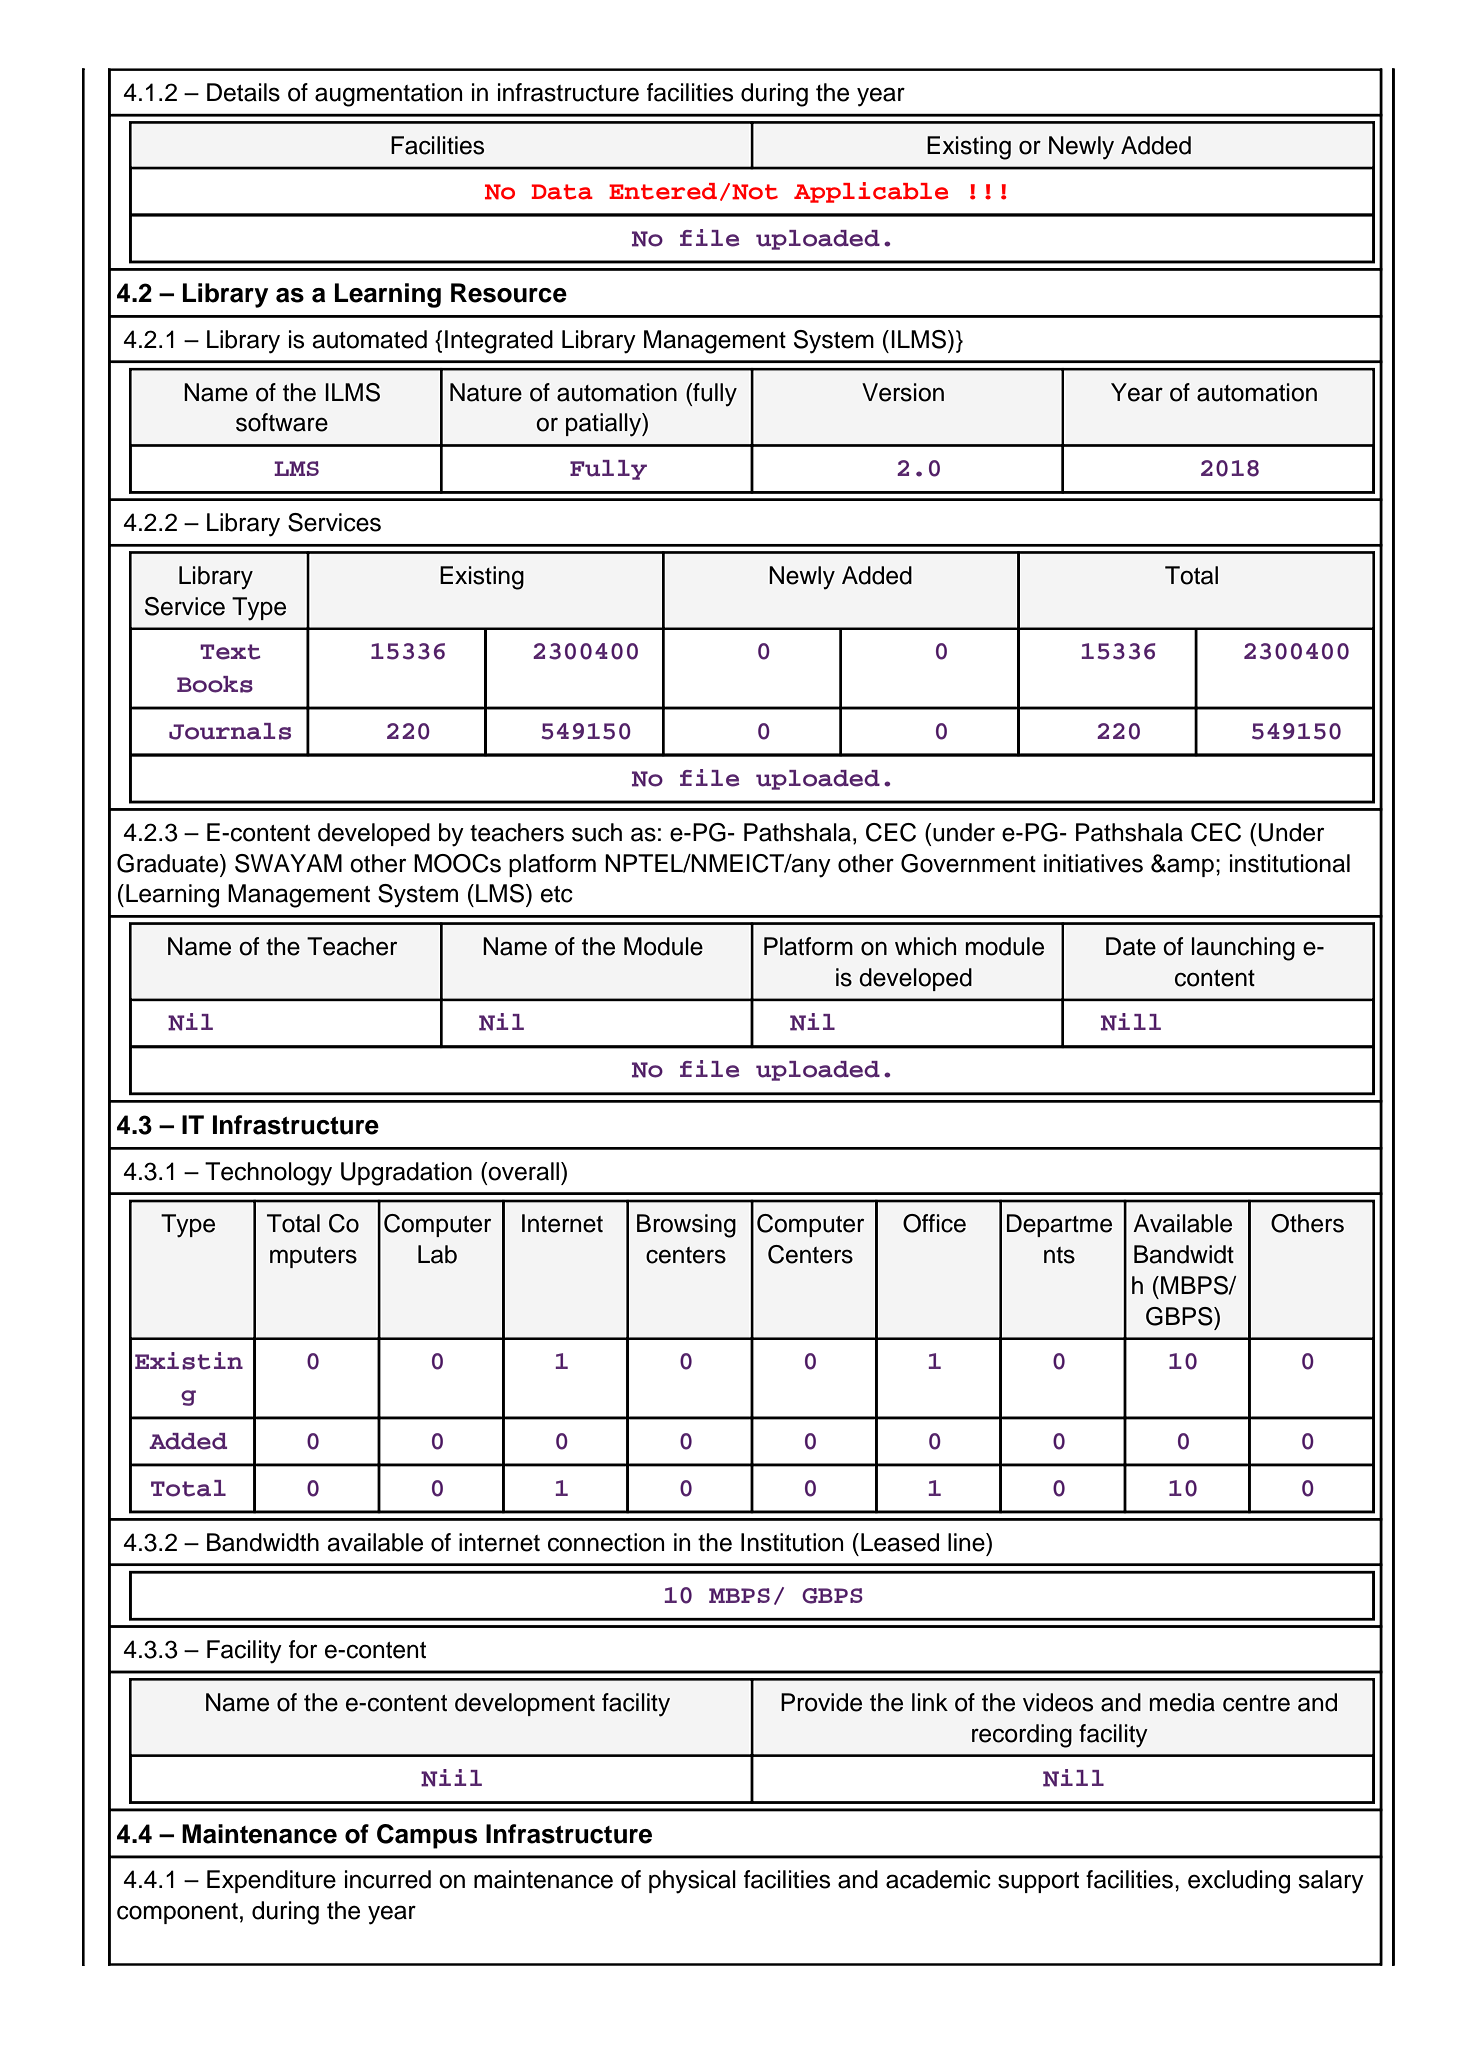 The width and height of the page is (1463, 2069). What do you see at coordinates (871, 192) in the page?
I see `Applicable` at bounding box center [871, 192].
